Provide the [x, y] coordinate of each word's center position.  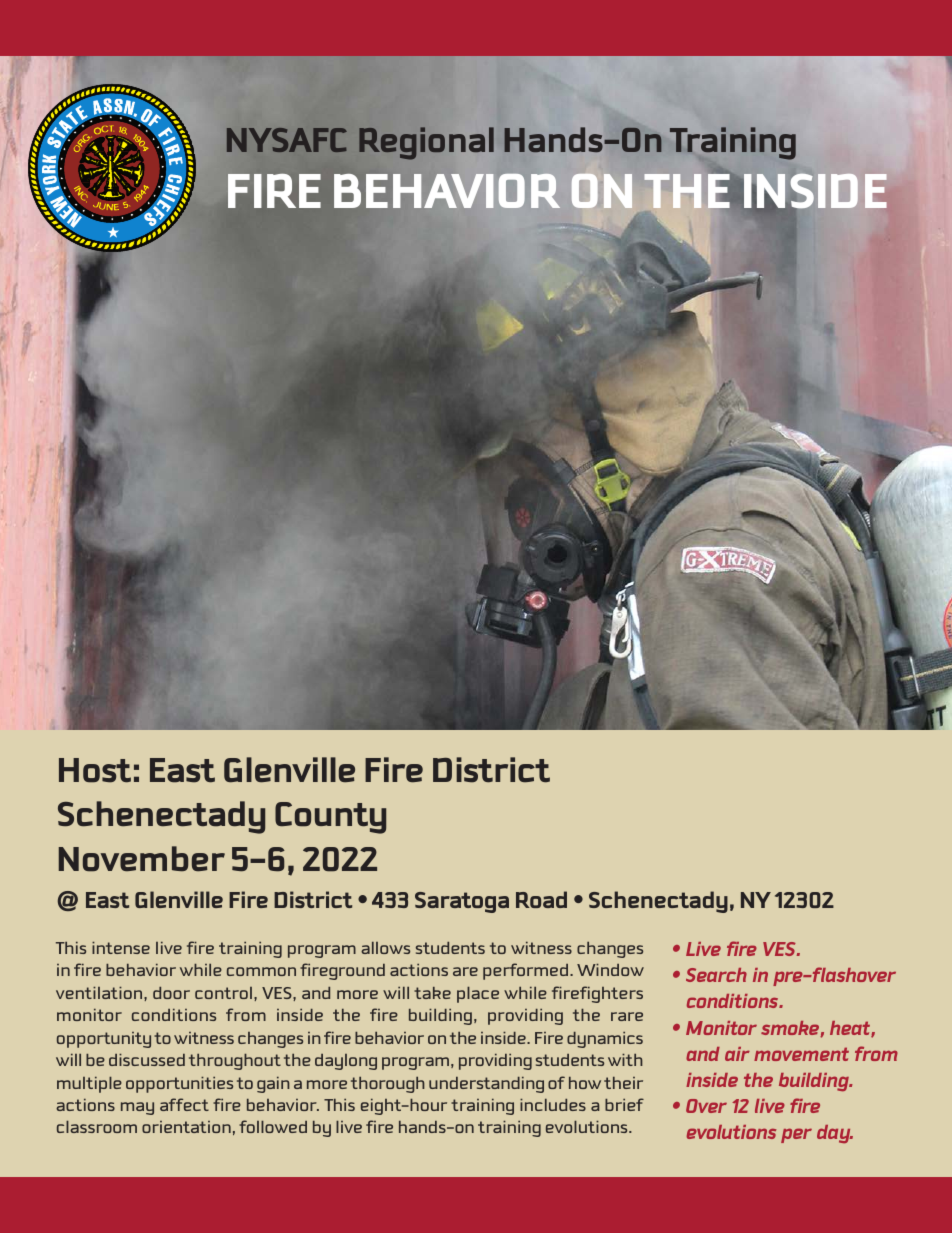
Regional [426, 143]
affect [184, 1104]
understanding [486, 1084]
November [142, 859]
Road [541, 899]
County [330, 818]
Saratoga [462, 902]
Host [95, 770]
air [737, 1054]
